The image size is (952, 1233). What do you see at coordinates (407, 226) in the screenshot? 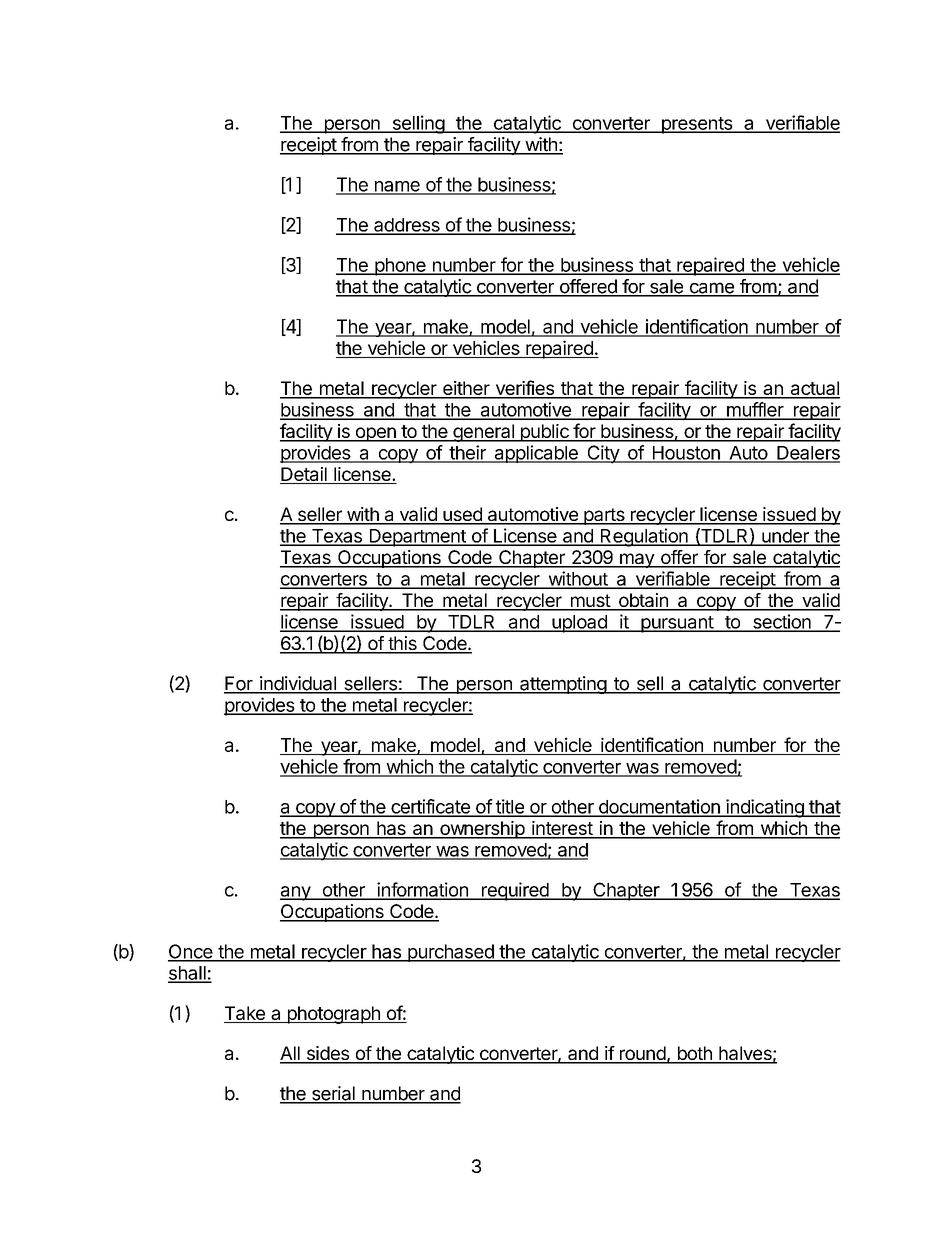
I see `address` at bounding box center [407, 226].
